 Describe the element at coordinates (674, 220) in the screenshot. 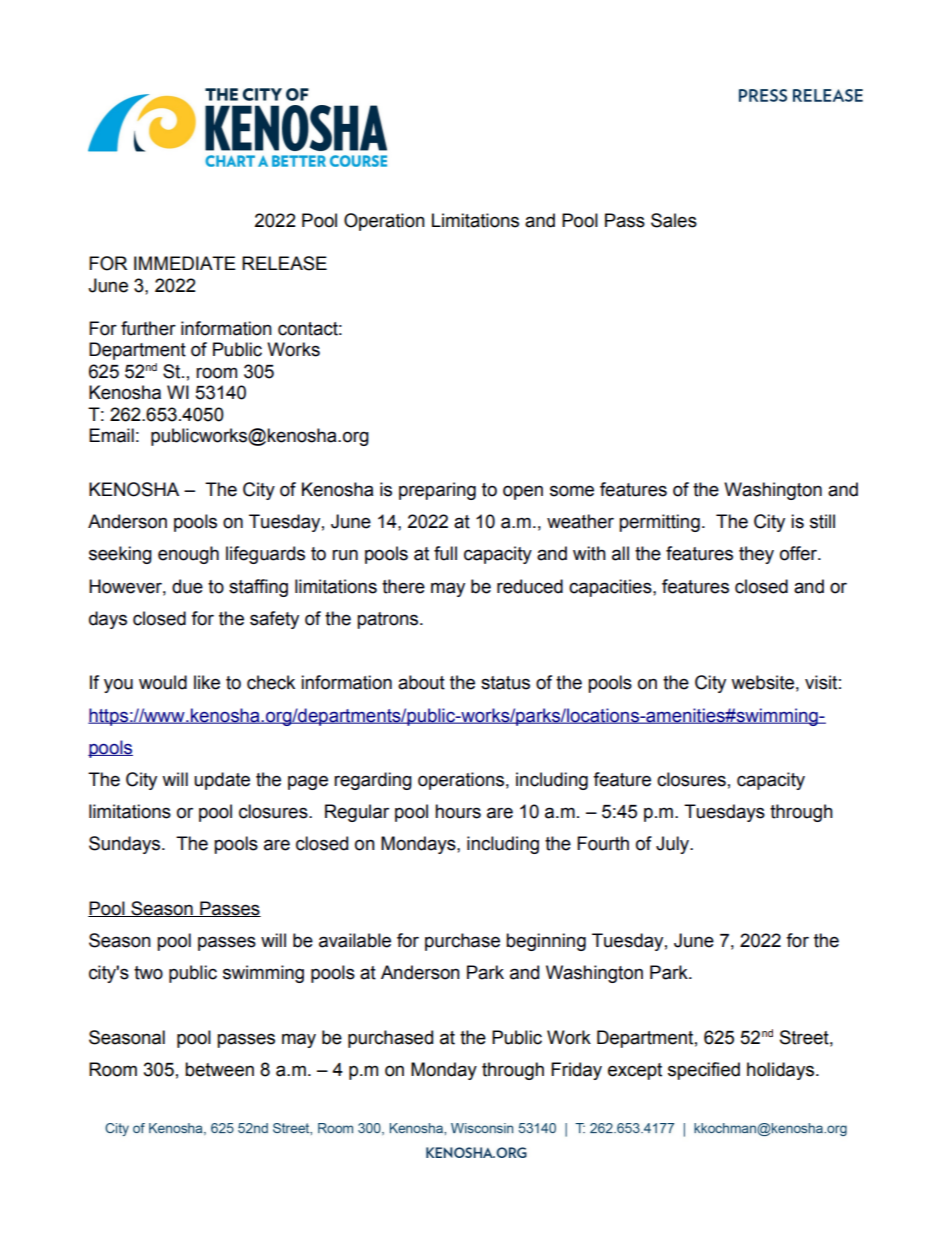

I see `Sales` at that location.
